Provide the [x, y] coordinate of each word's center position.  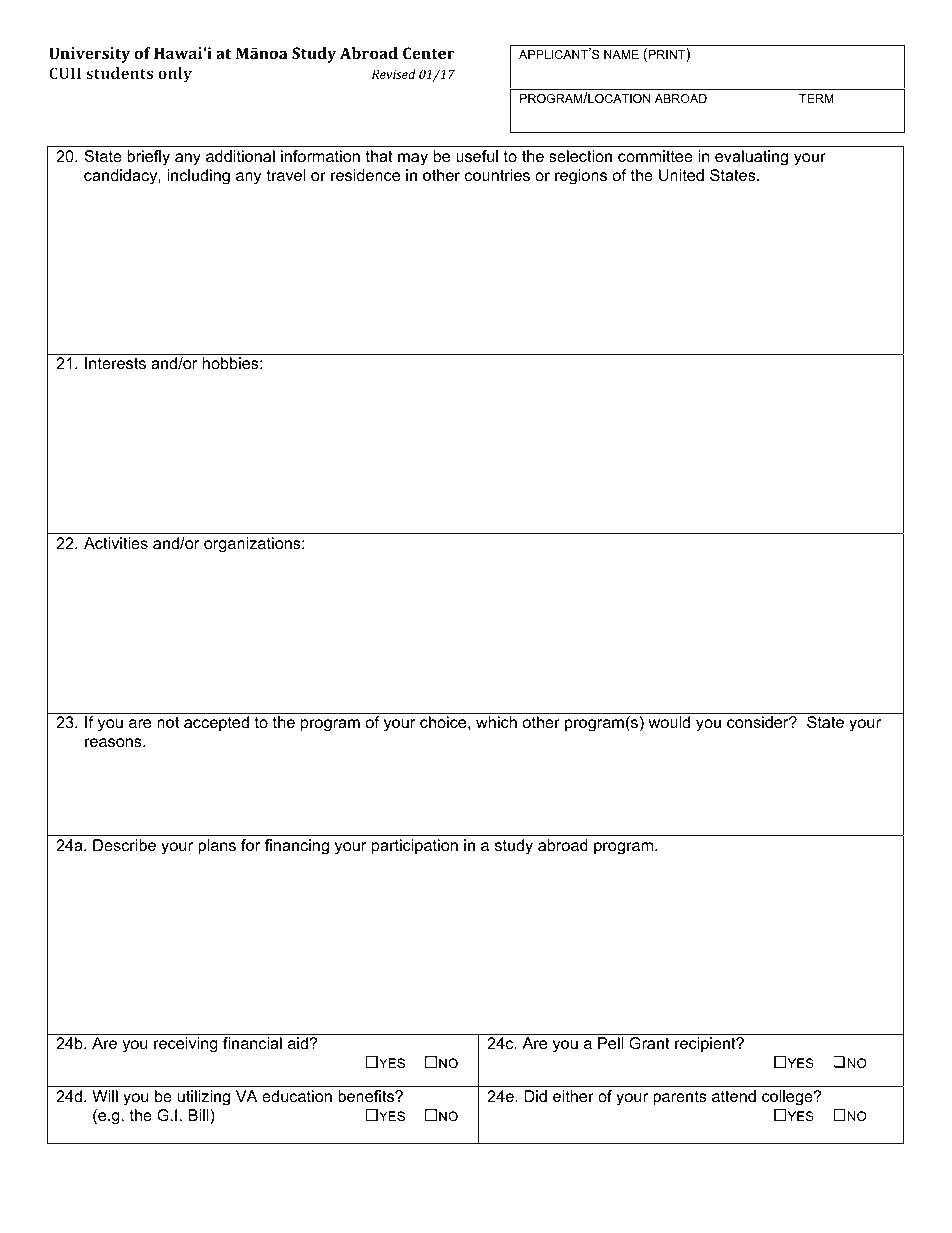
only [175, 75]
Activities [116, 543]
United [681, 175]
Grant [649, 1043]
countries [497, 175]
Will [105, 1096]
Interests [115, 363]
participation [415, 847]
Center [429, 53]
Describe [124, 845]
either [573, 1096]
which [496, 722]
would [669, 722]
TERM [816, 98]
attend [734, 1096]
